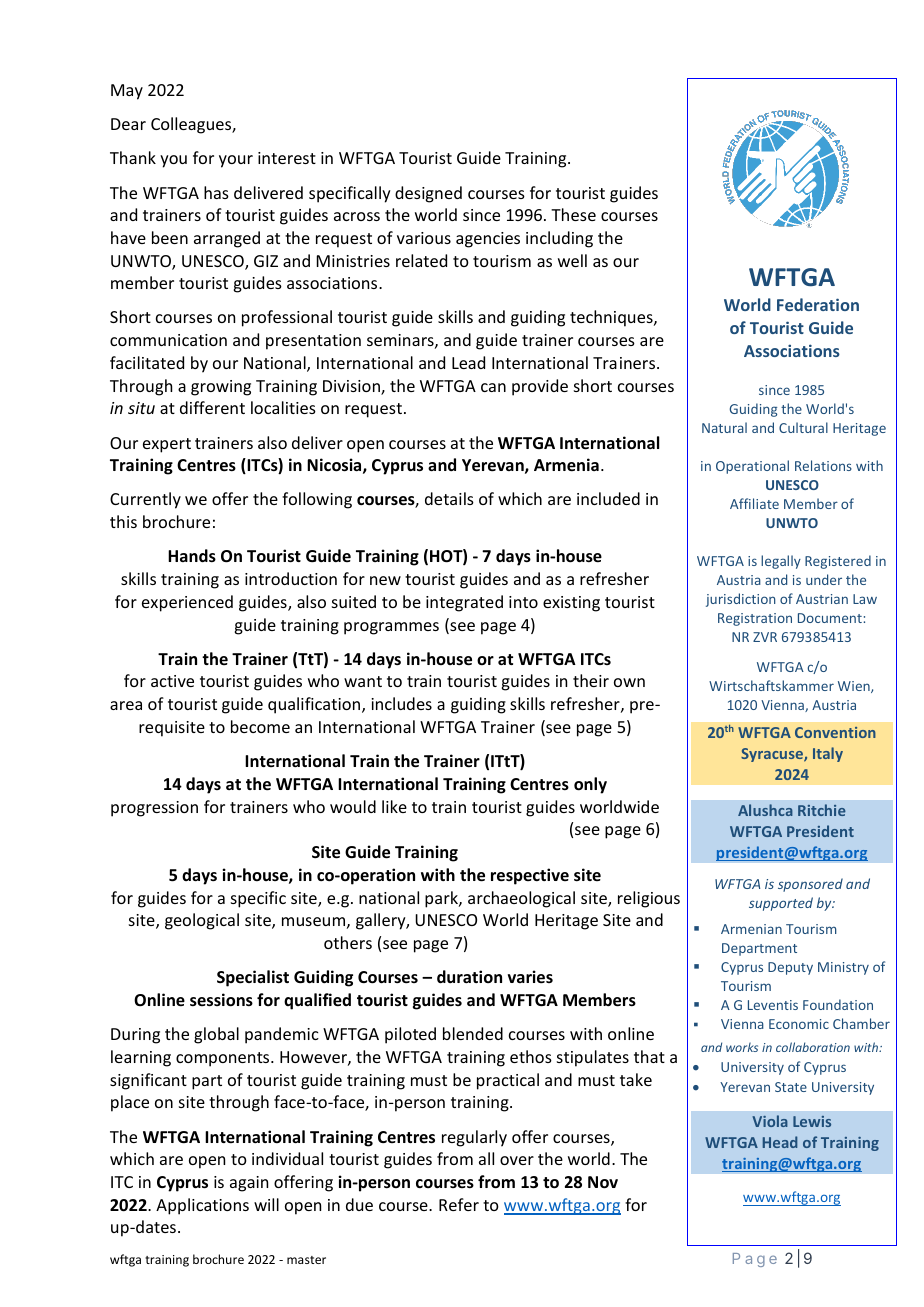 The image size is (924, 1307). Describe the element at coordinates (449, 498) in the screenshot. I see `details` at that location.
